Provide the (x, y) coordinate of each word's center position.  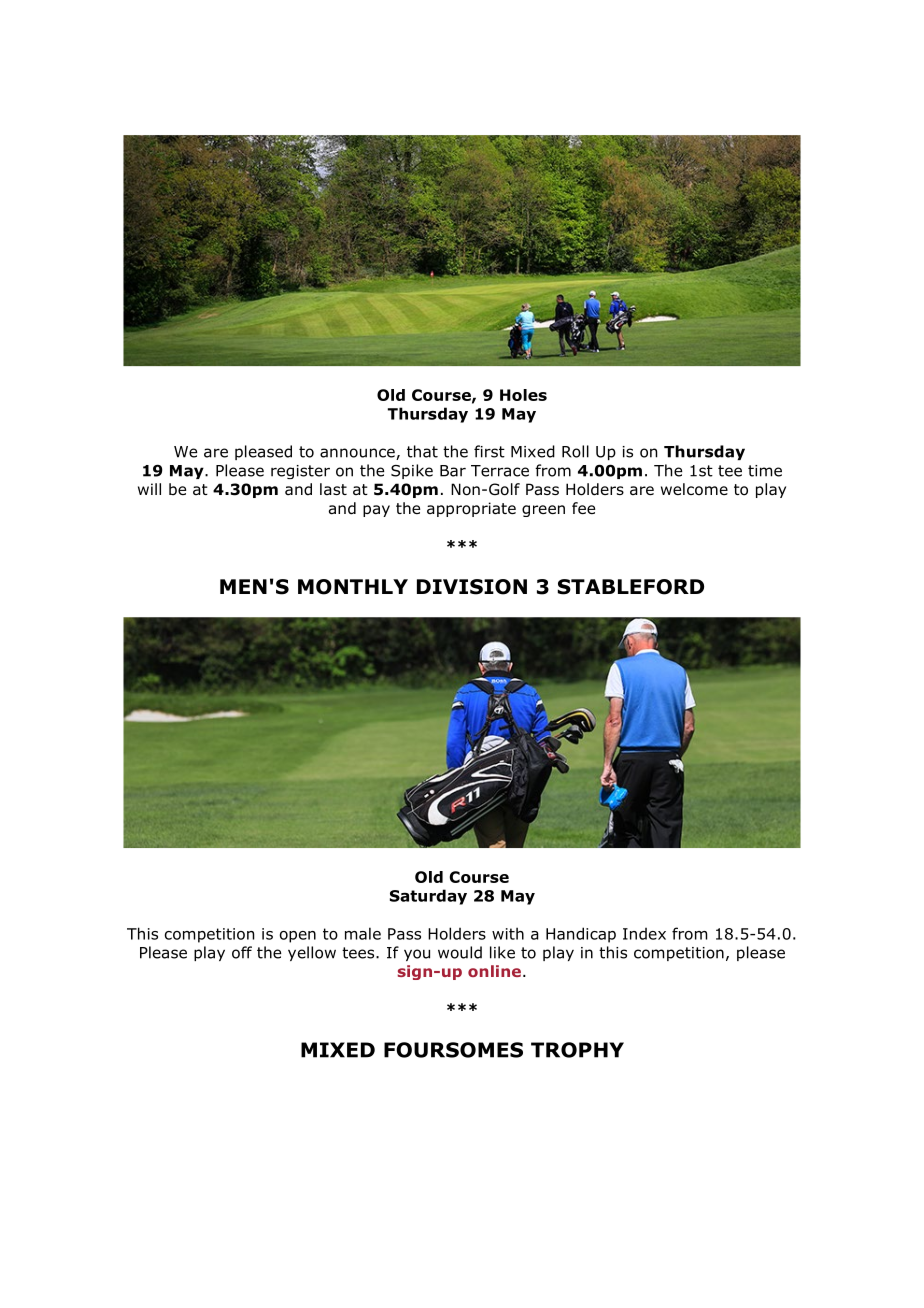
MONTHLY (353, 587)
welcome (694, 489)
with (508, 933)
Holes (523, 395)
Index (644, 934)
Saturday (428, 897)
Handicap (581, 935)
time (765, 471)
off (242, 952)
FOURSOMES (453, 1050)
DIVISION (472, 587)
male (363, 933)
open (298, 937)
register (300, 472)
